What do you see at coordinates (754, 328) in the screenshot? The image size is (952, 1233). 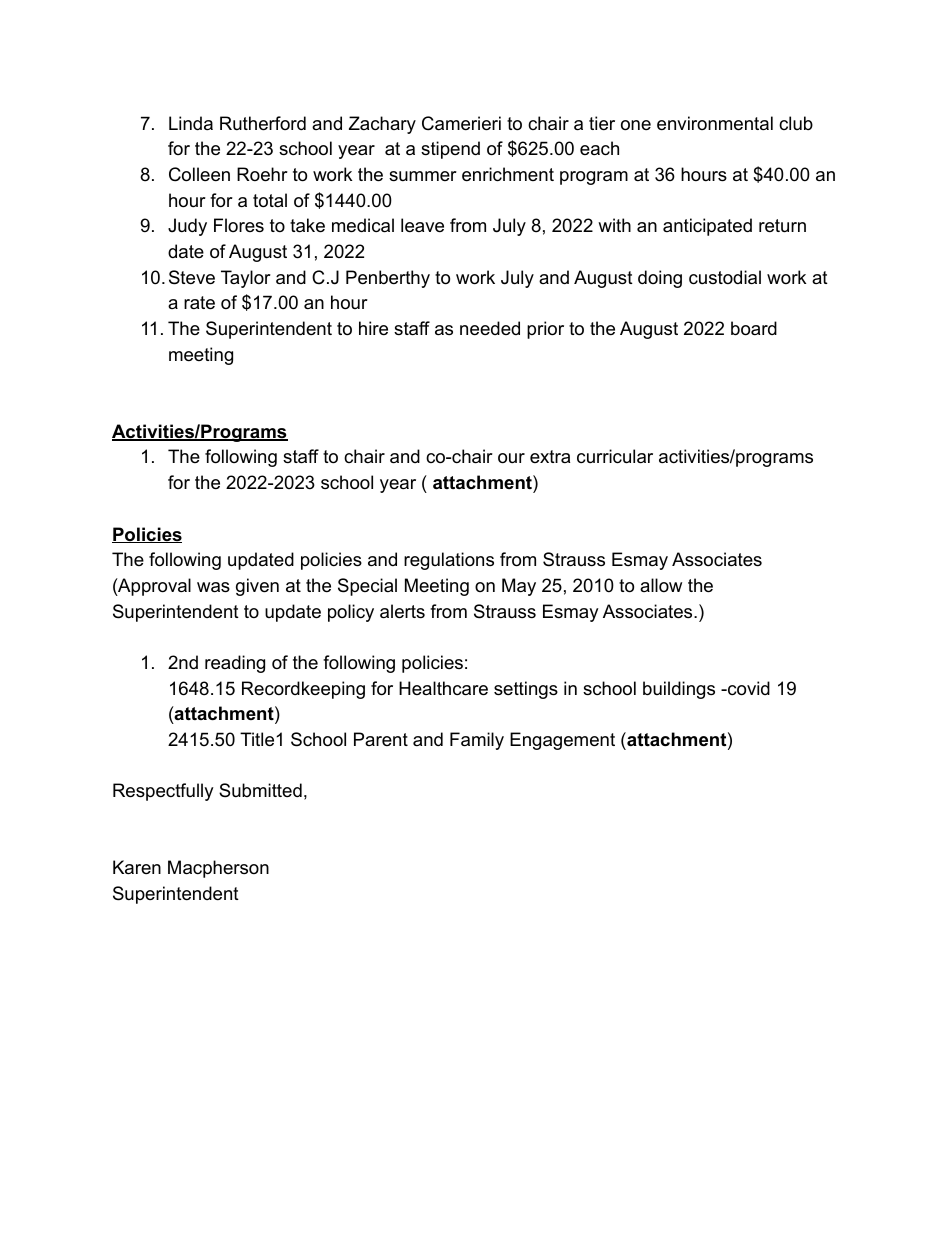 I see `board` at bounding box center [754, 328].
